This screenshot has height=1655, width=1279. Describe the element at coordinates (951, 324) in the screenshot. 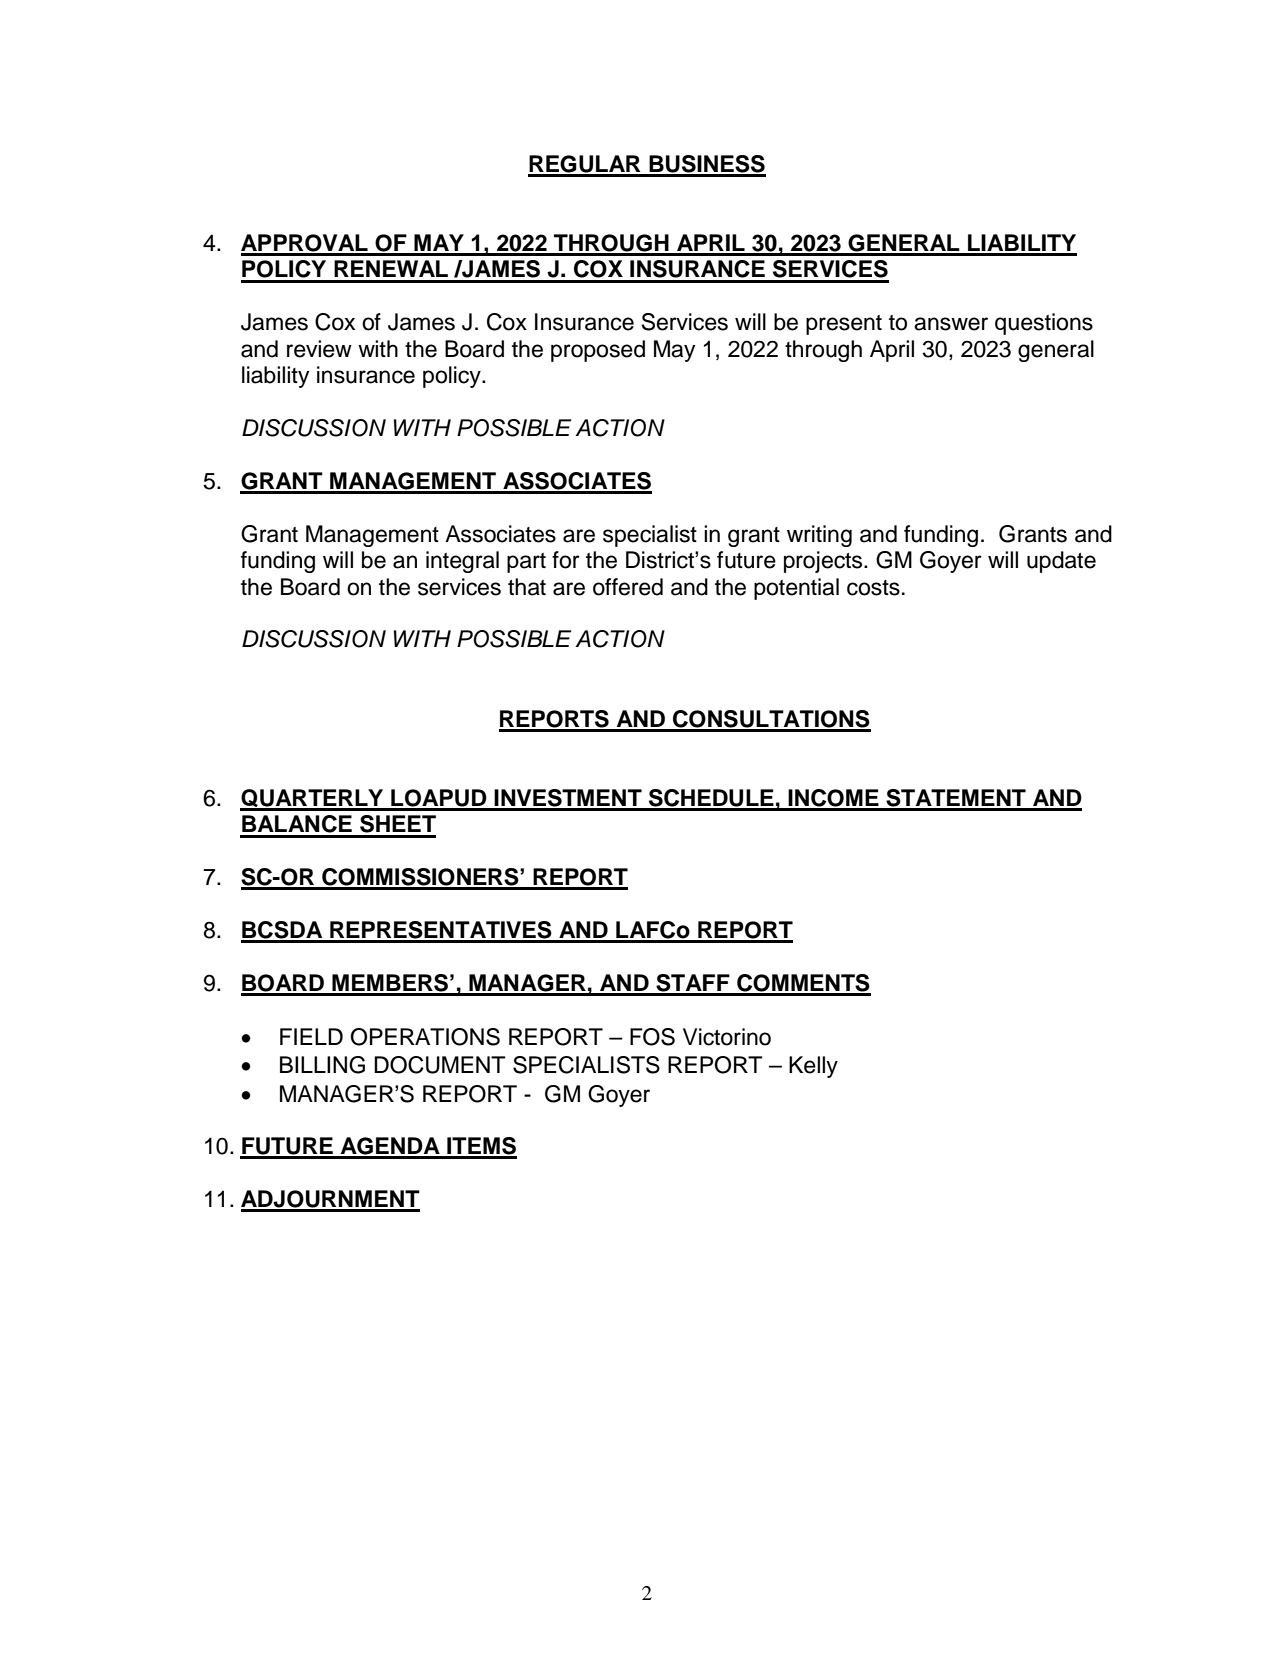

I see `answer` at that location.
